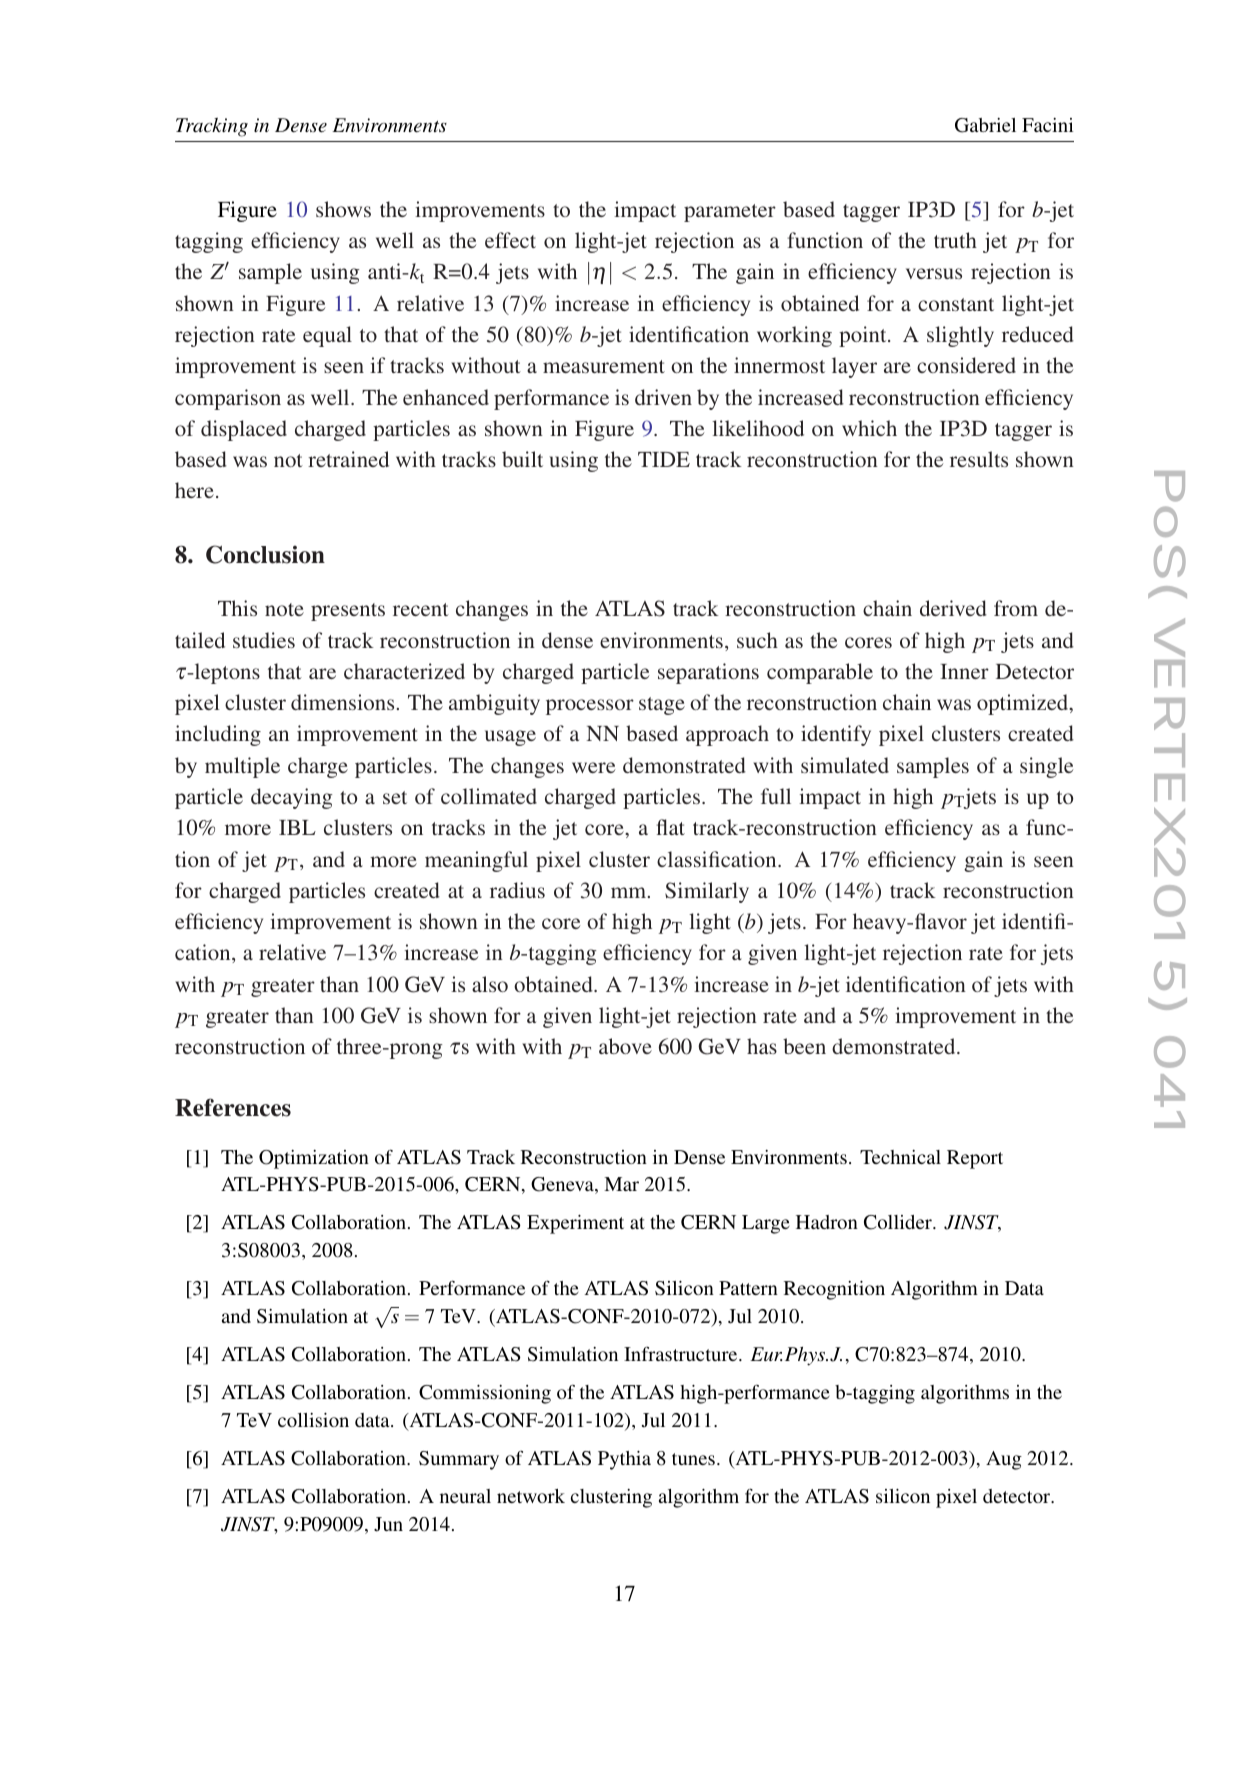 The image size is (1249, 1767). I want to click on processor, so click(590, 707).
